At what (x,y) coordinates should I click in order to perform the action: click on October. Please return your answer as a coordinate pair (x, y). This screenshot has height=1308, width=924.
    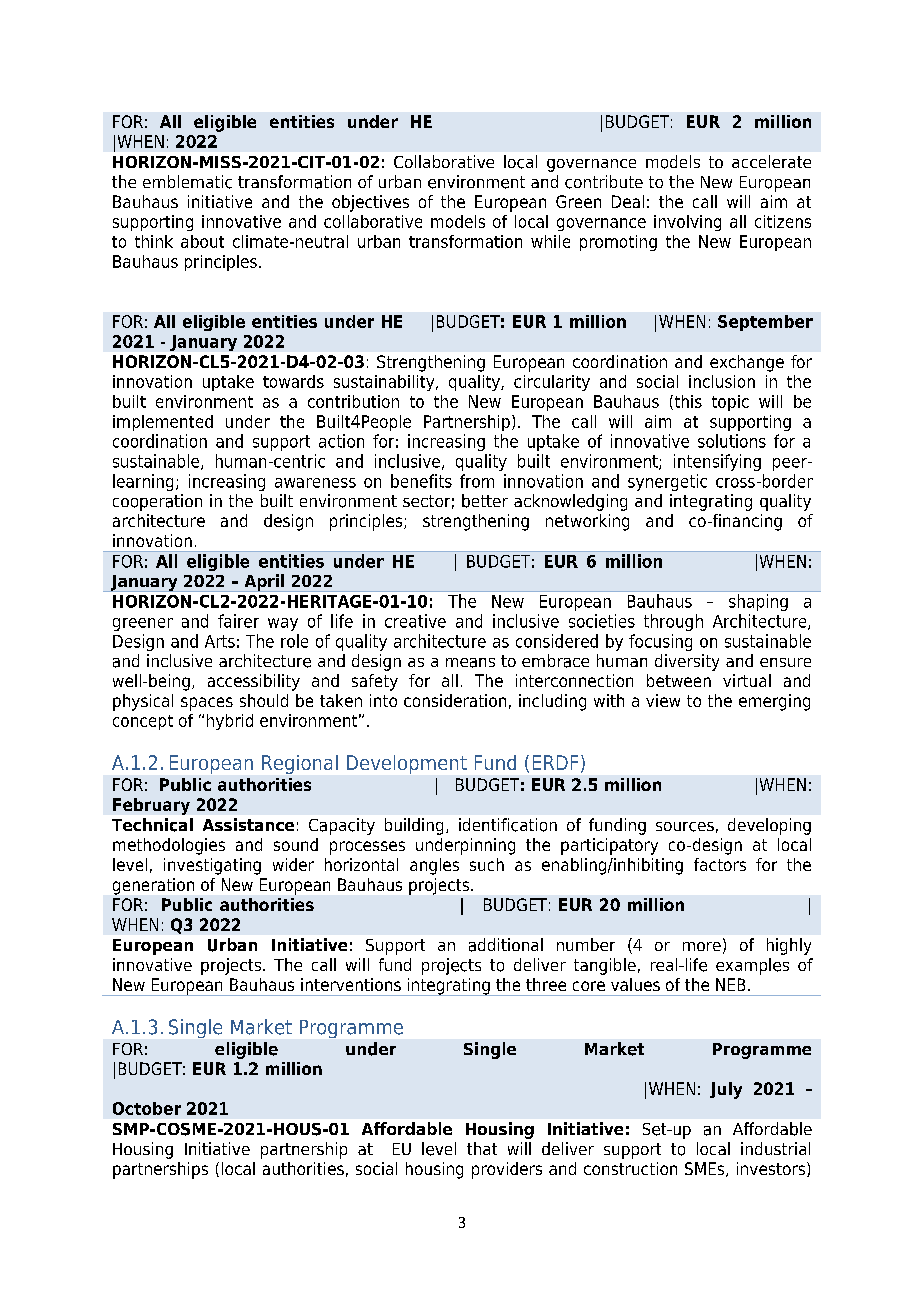
    Looking at the image, I should click on (147, 1108).
